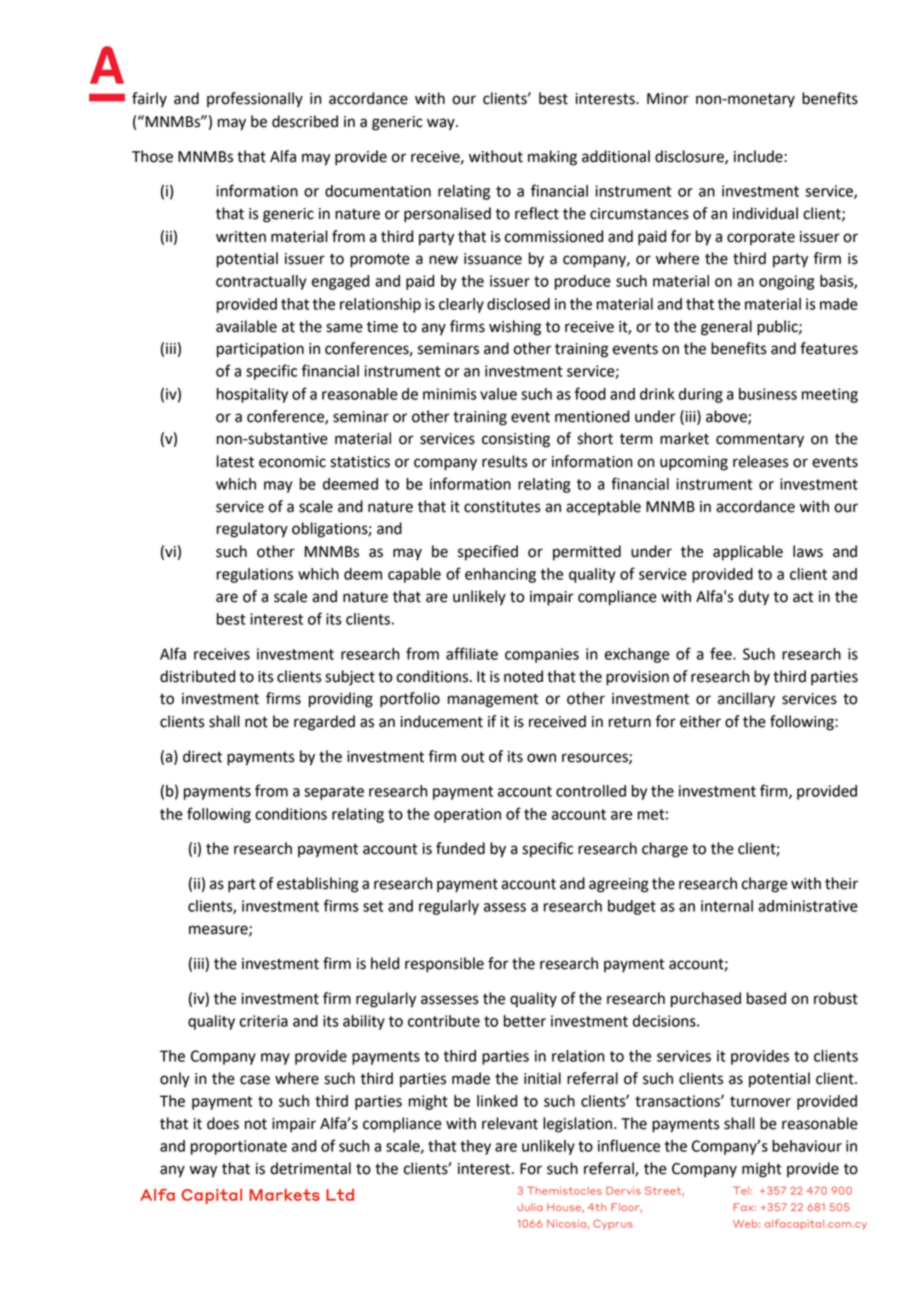  I want to click on proportionate, so click(239, 1147).
